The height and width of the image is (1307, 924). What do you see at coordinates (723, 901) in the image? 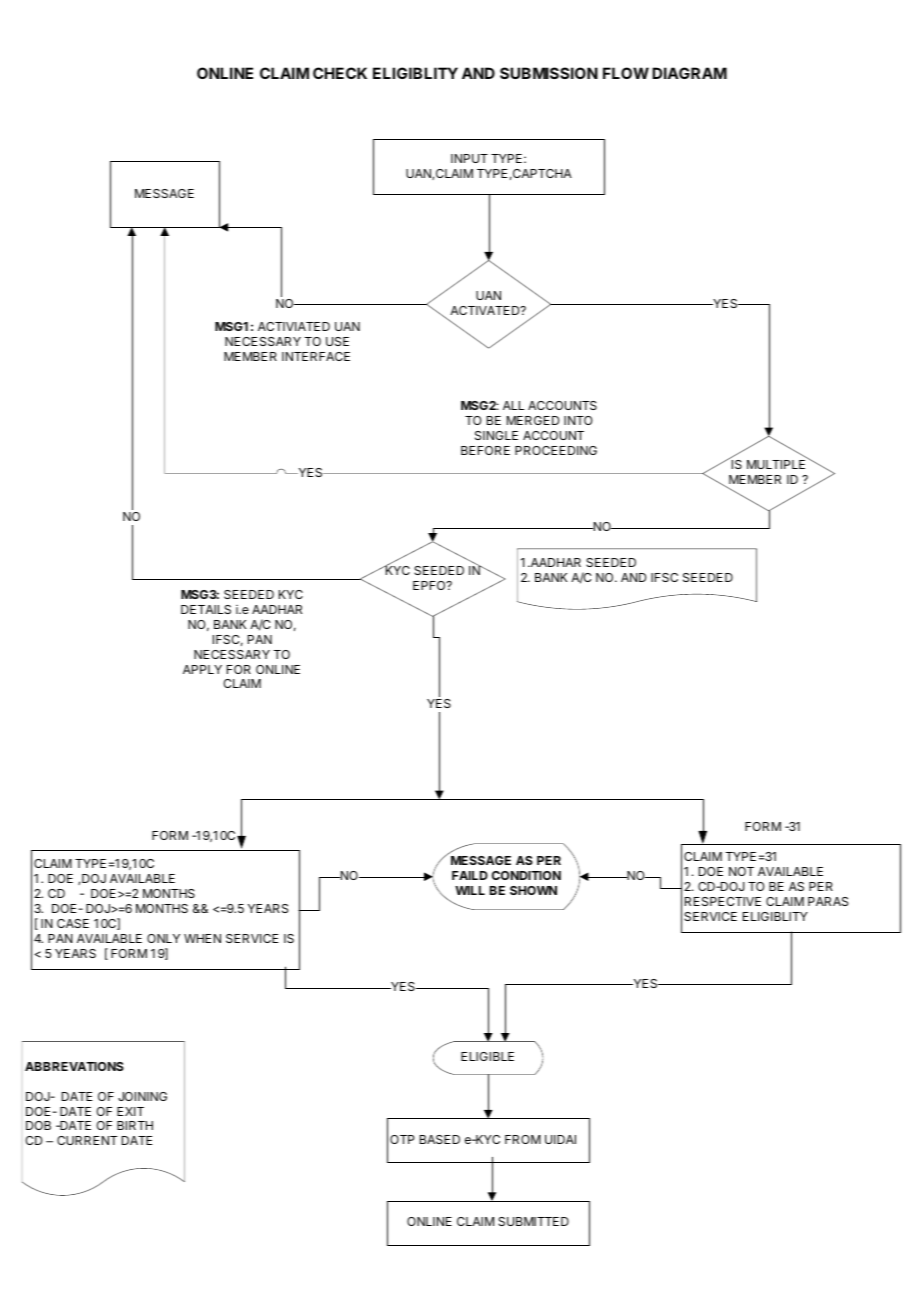
I see `RESPECTIVE` at bounding box center [723, 901].
